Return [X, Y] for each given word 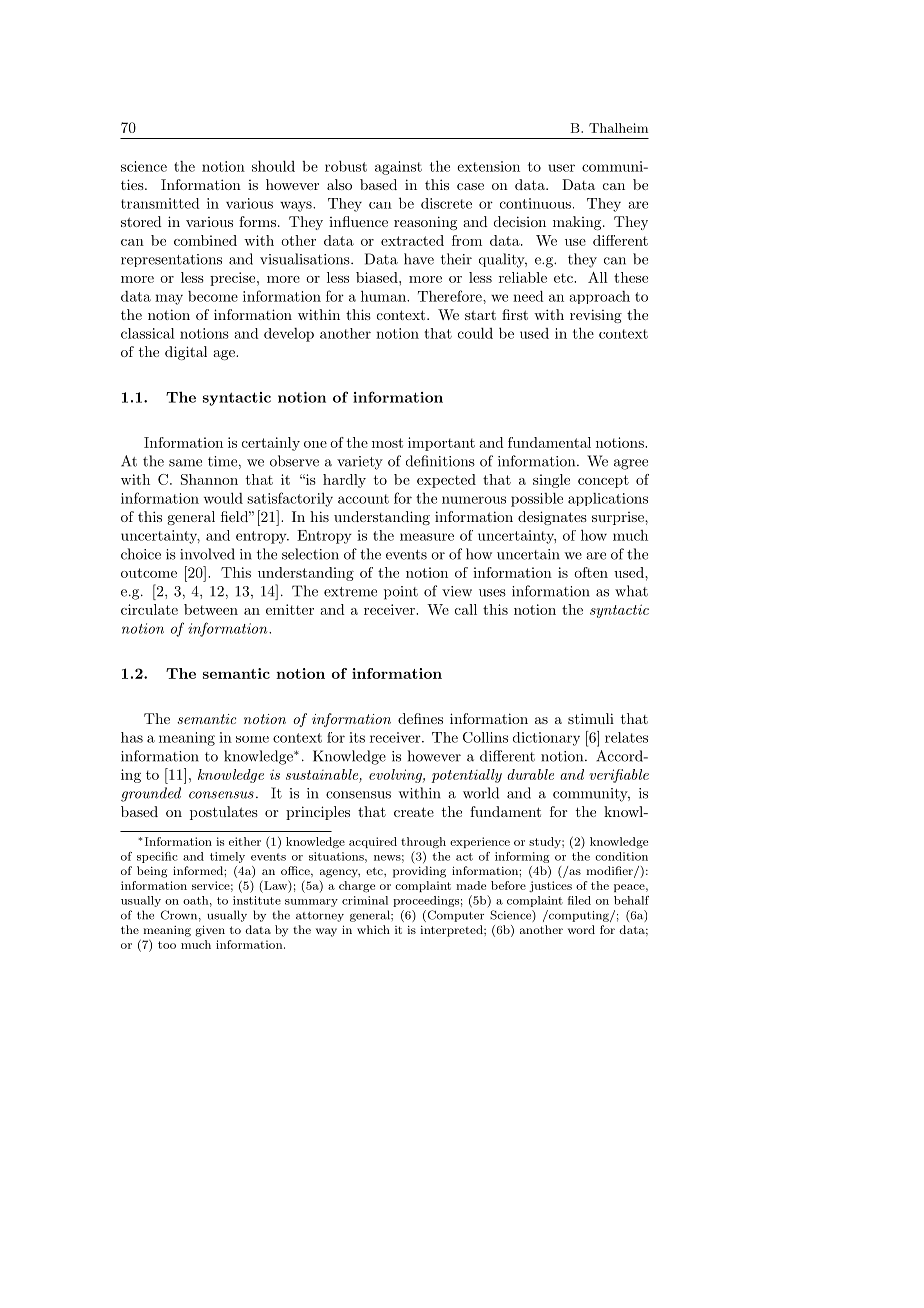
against [398, 168]
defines [420, 718]
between [211, 609]
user [561, 168]
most [387, 443]
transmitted [160, 203]
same [185, 463]
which [373, 929]
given [210, 931]
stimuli [591, 718]
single [551, 481]
